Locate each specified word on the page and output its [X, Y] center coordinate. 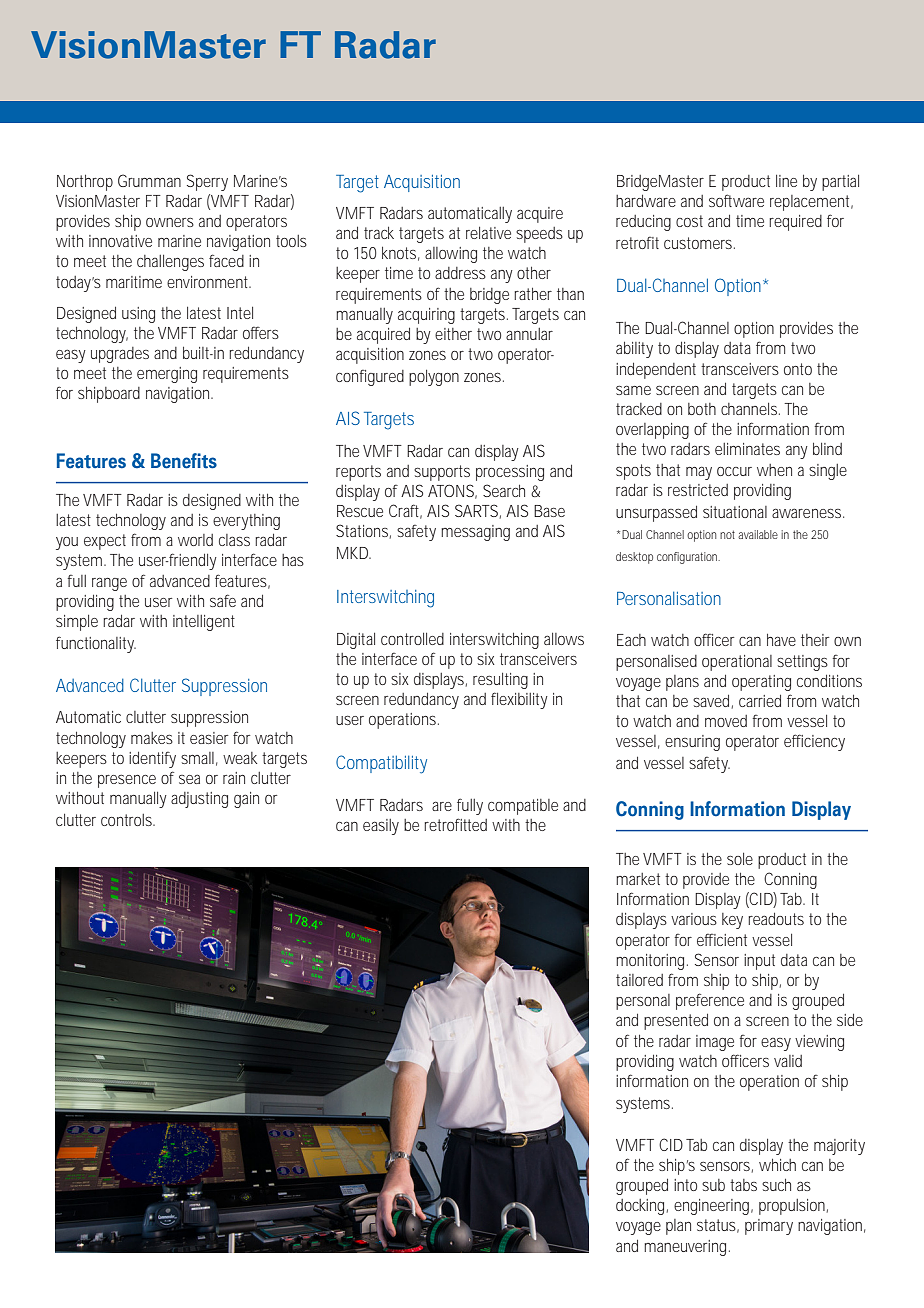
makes [152, 738]
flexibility [519, 700]
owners [170, 222]
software [736, 200]
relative [488, 233]
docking [640, 1207]
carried [760, 701]
